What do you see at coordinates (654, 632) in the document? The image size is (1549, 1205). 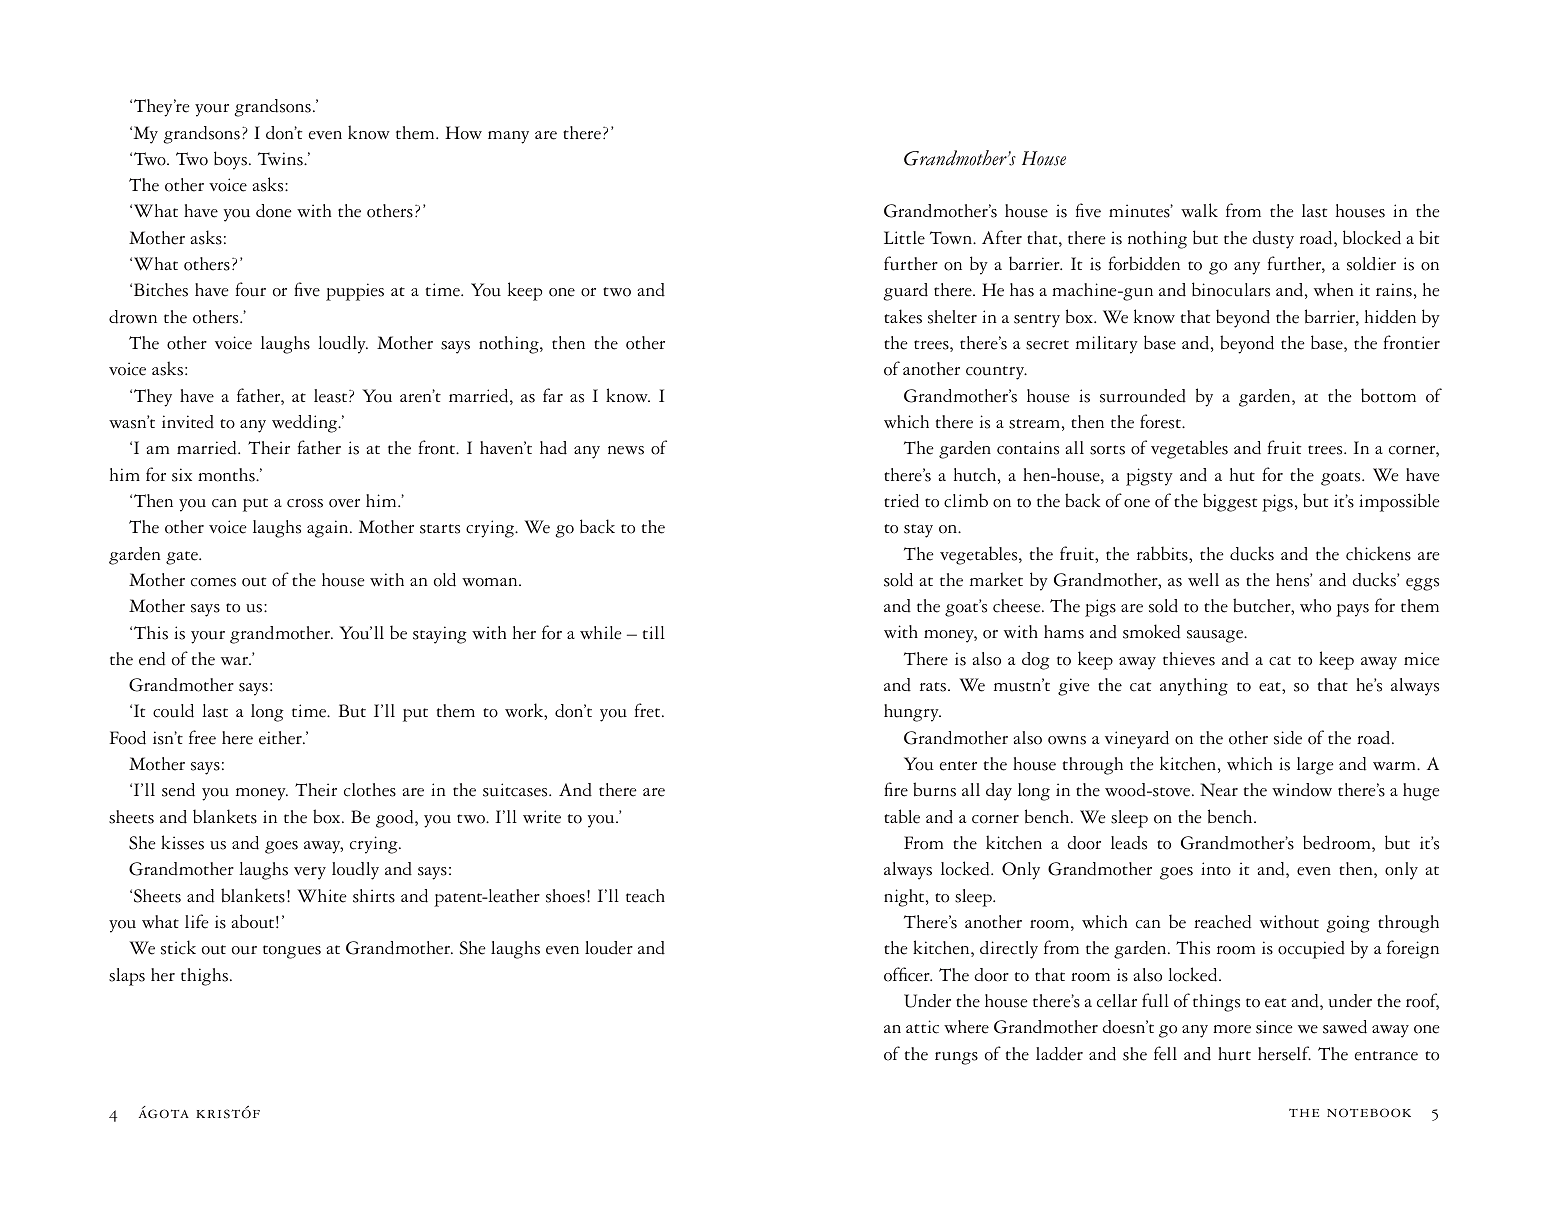 I see `till` at bounding box center [654, 632].
